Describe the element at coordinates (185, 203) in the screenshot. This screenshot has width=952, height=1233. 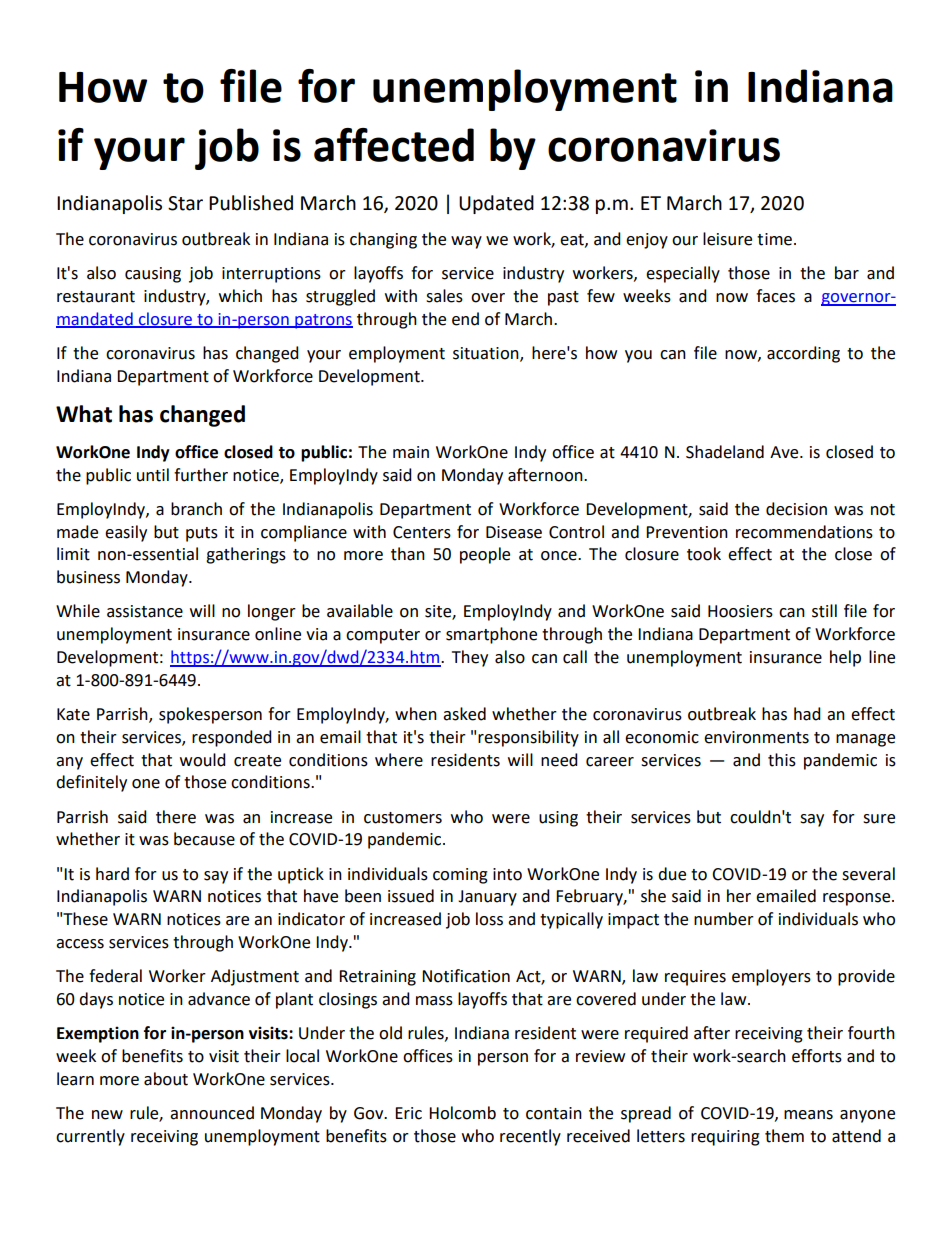
I see `Star` at that location.
